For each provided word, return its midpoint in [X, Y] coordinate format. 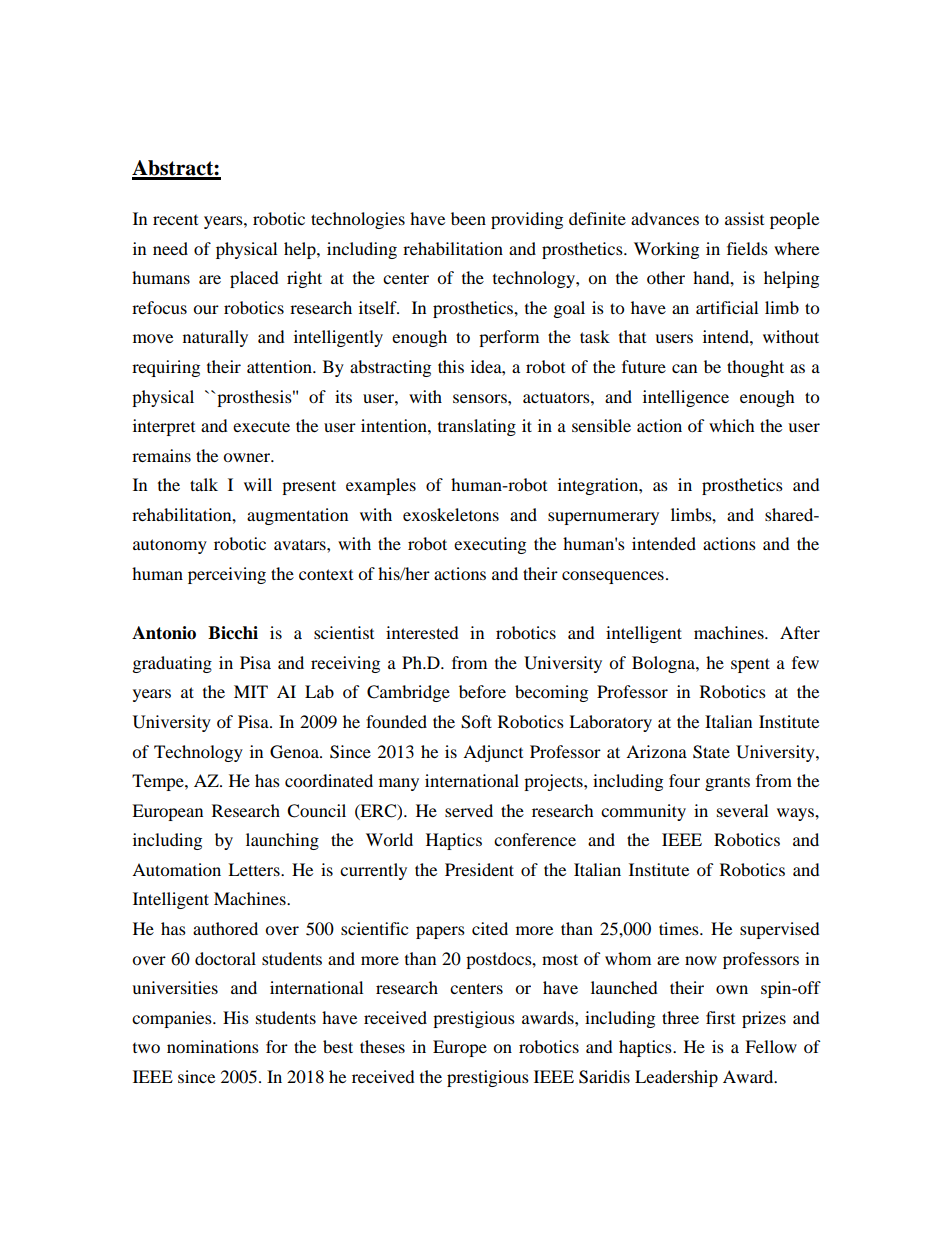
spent [750, 665]
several [742, 810]
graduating [172, 664]
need [170, 248]
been [468, 218]
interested [422, 632]
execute [261, 426]
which [732, 425]
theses [382, 1046]
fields [747, 248]
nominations [213, 1046]
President [479, 869]
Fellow [771, 1046]
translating [477, 427]
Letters [255, 869]
